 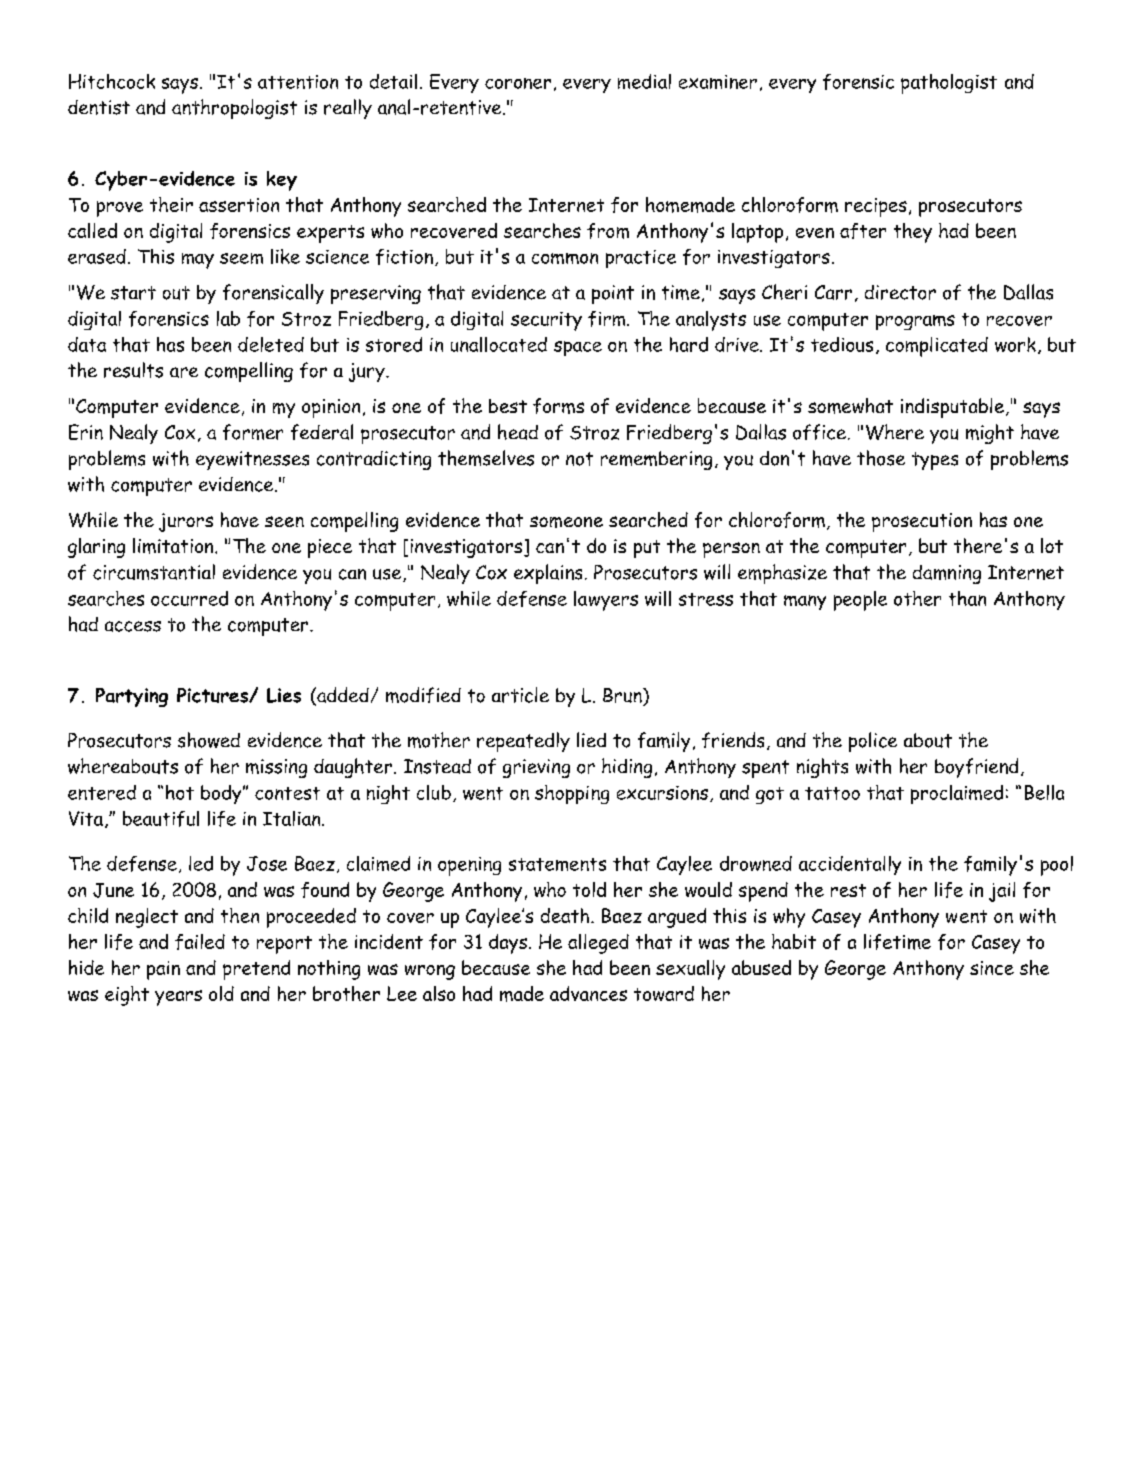 I want to click on anthropologist, so click(x=234, y=109).
